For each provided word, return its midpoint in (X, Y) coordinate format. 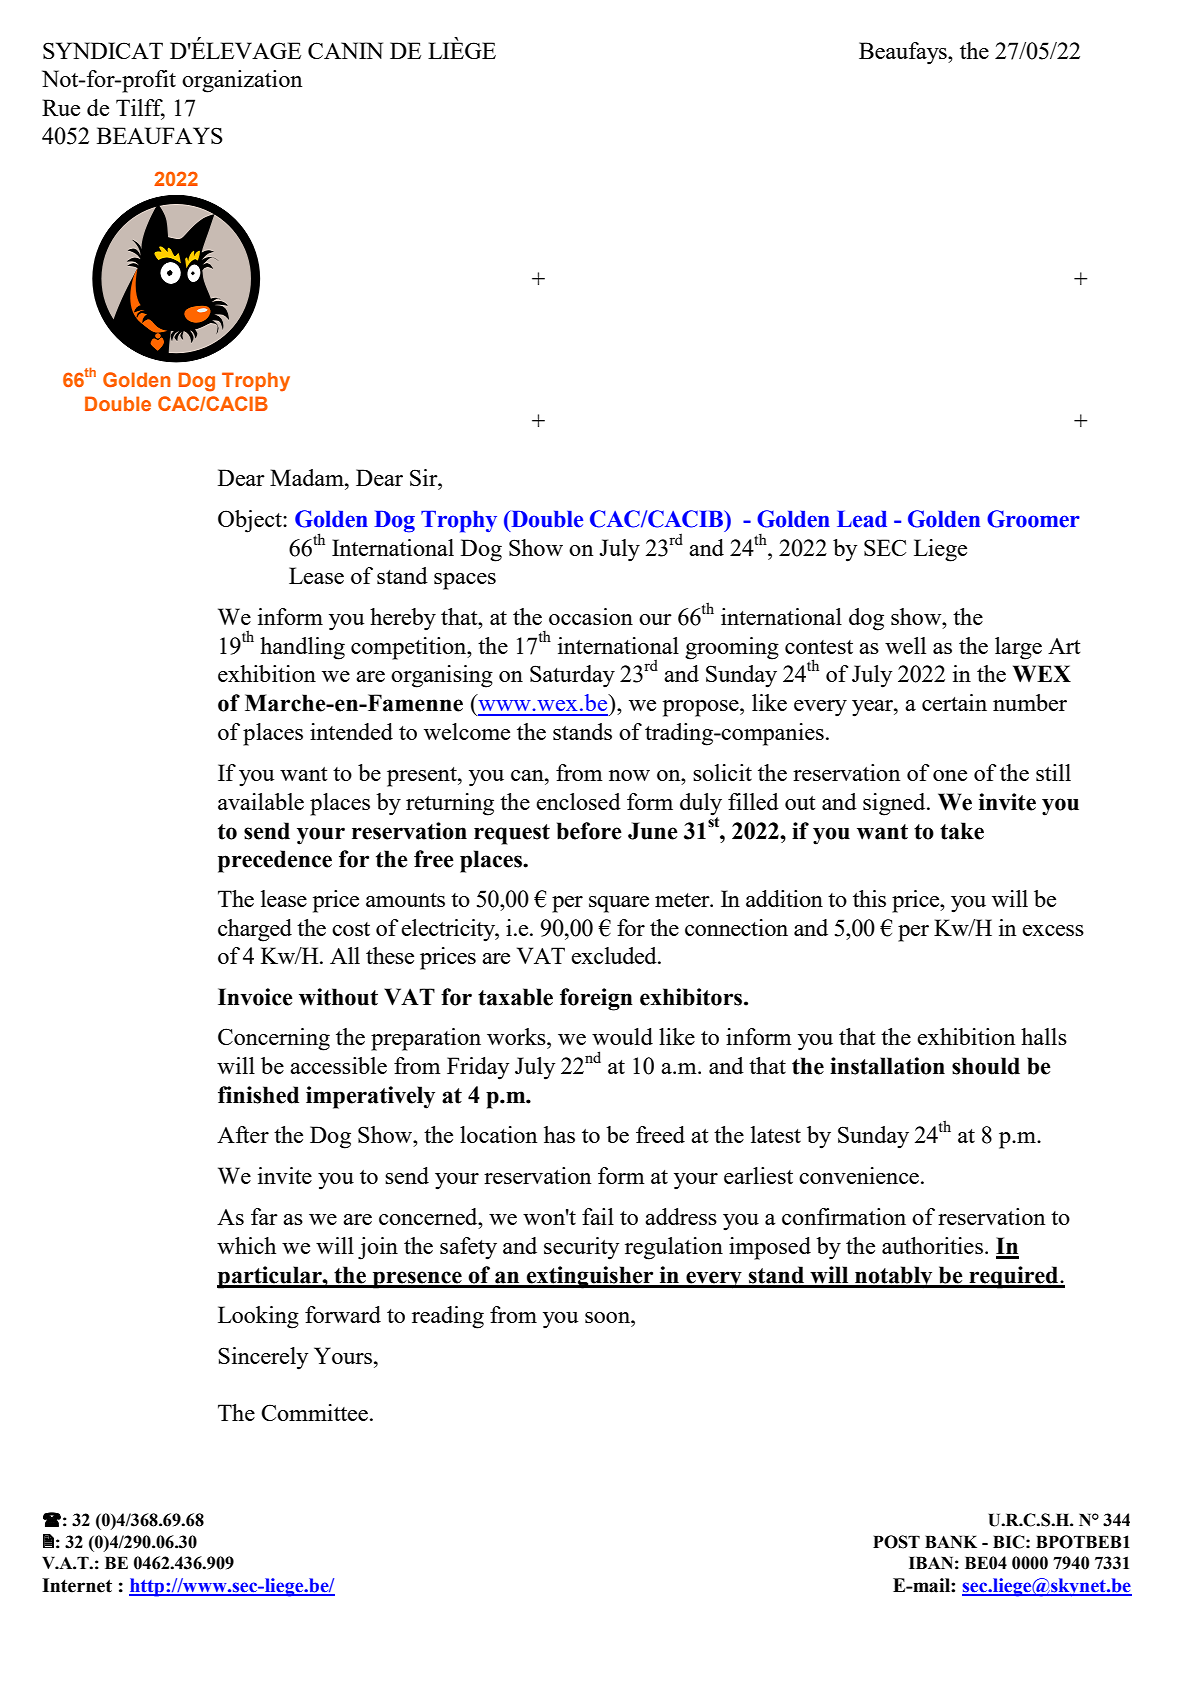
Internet (77, 1585)
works (517, 1036)
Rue (61, 107)
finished (258, 1095)
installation (887, 1066)
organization (242, 81)
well (905, 645)
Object (251, 521)
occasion (591, 616)
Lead (862, 519)
